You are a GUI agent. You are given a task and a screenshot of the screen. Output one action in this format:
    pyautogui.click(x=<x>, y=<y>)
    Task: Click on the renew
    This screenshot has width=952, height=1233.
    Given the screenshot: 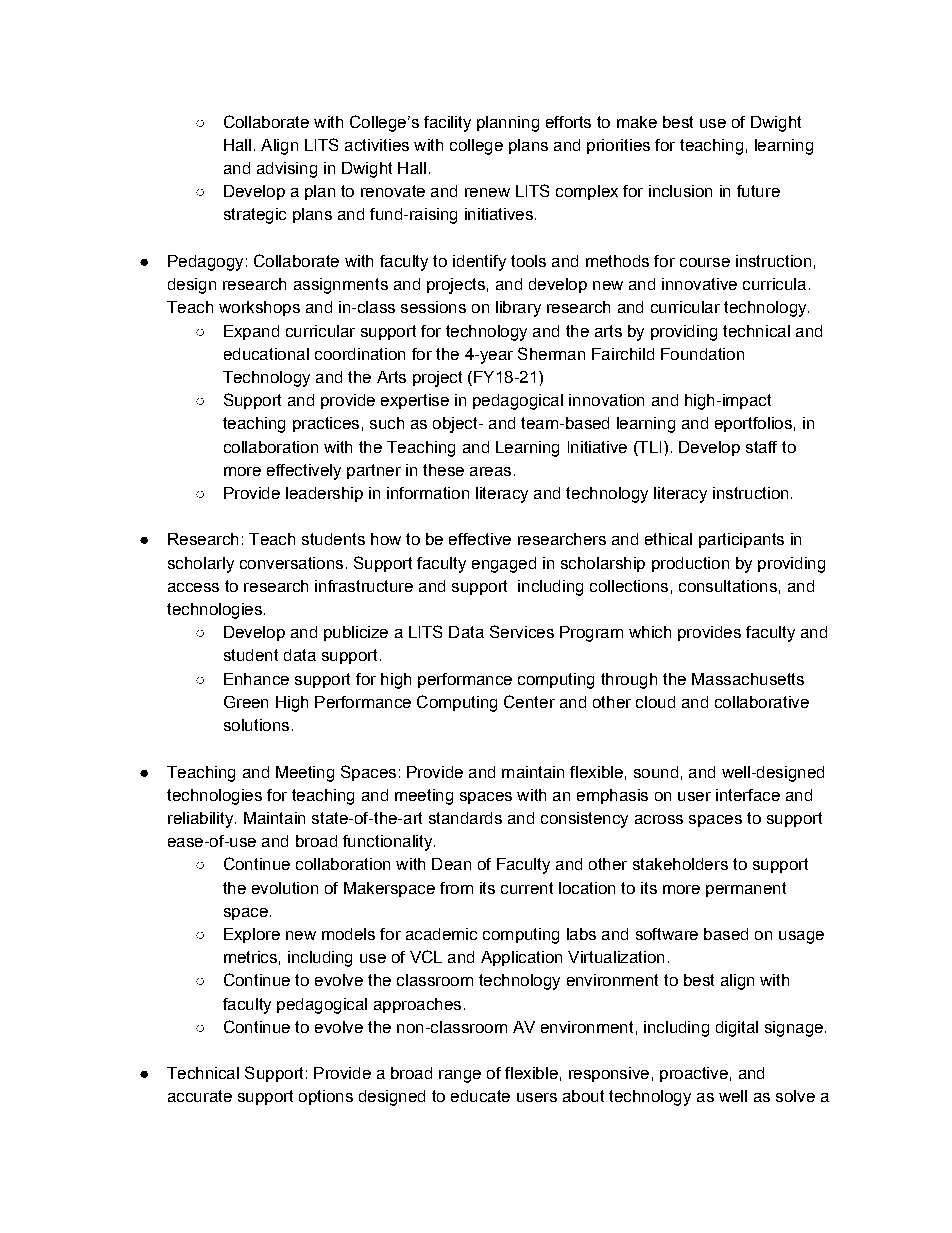 What is the action you would take?
    pyautogui.click(x=487, y=192)
